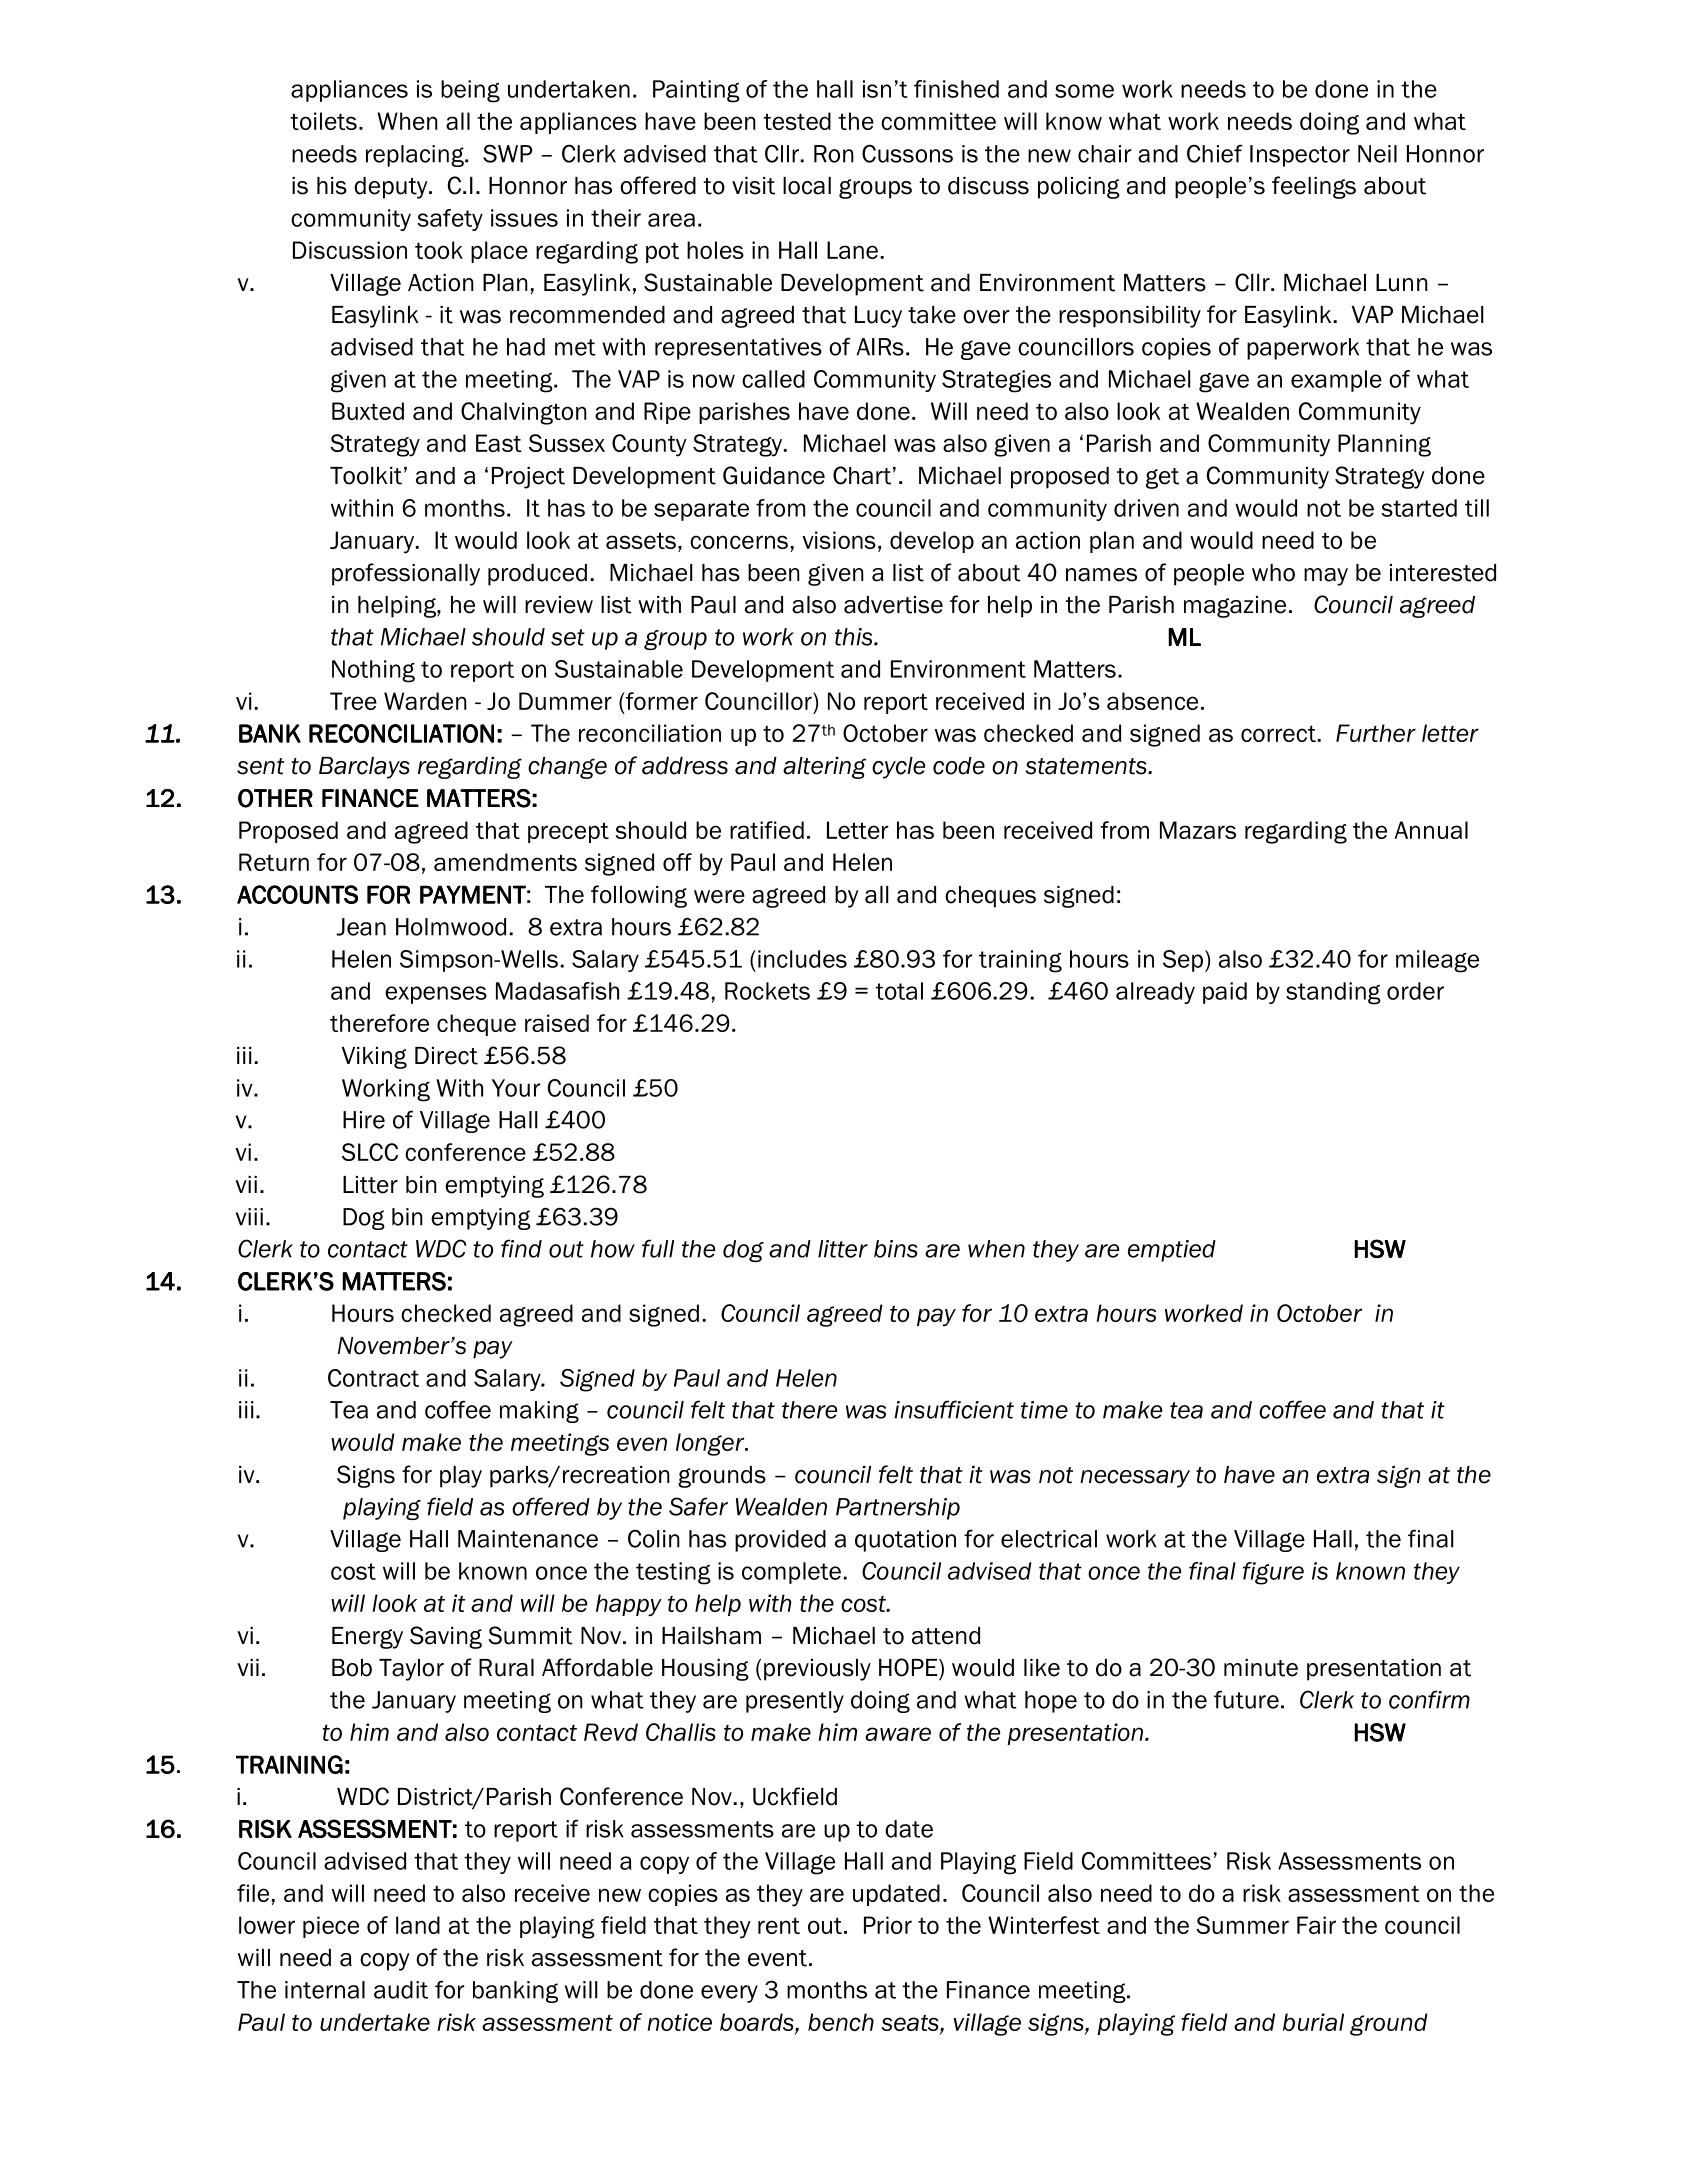  I want to click on replacing, so click(416, 156).
